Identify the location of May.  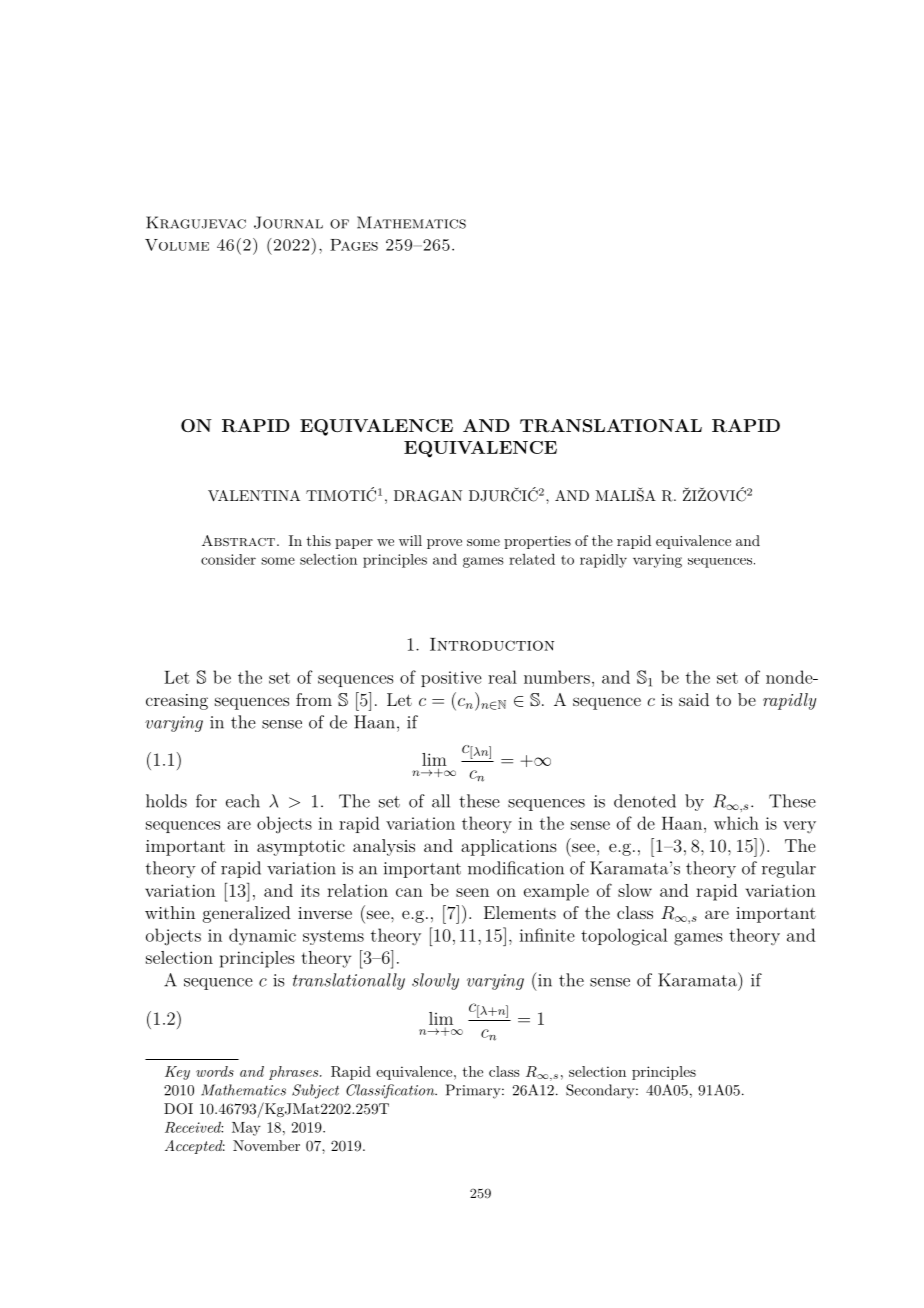
(246, 1129).
